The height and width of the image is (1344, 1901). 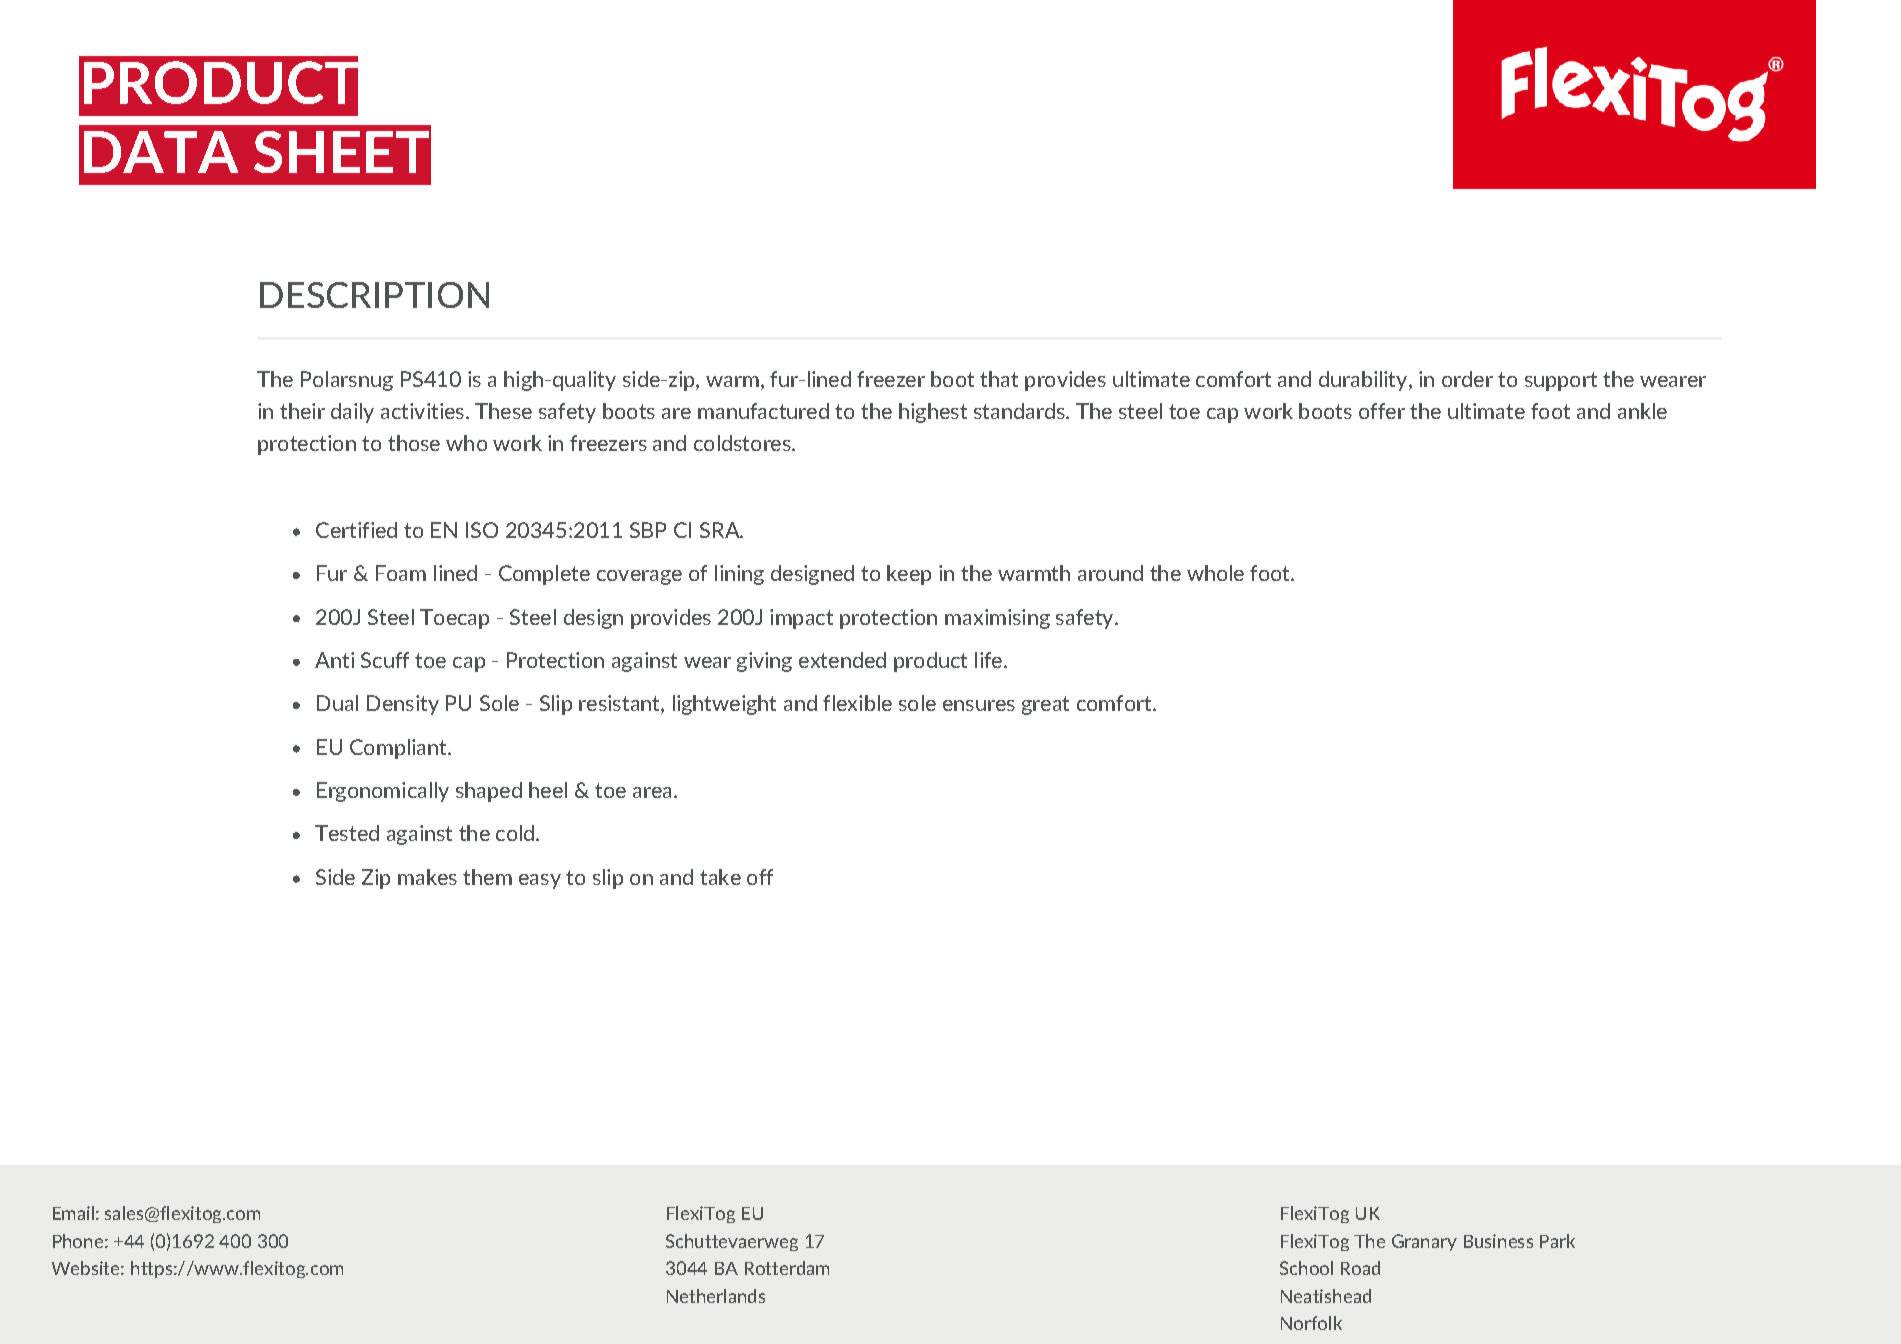 I want to click on Rotterdam, so click(x=787, y=1268).
